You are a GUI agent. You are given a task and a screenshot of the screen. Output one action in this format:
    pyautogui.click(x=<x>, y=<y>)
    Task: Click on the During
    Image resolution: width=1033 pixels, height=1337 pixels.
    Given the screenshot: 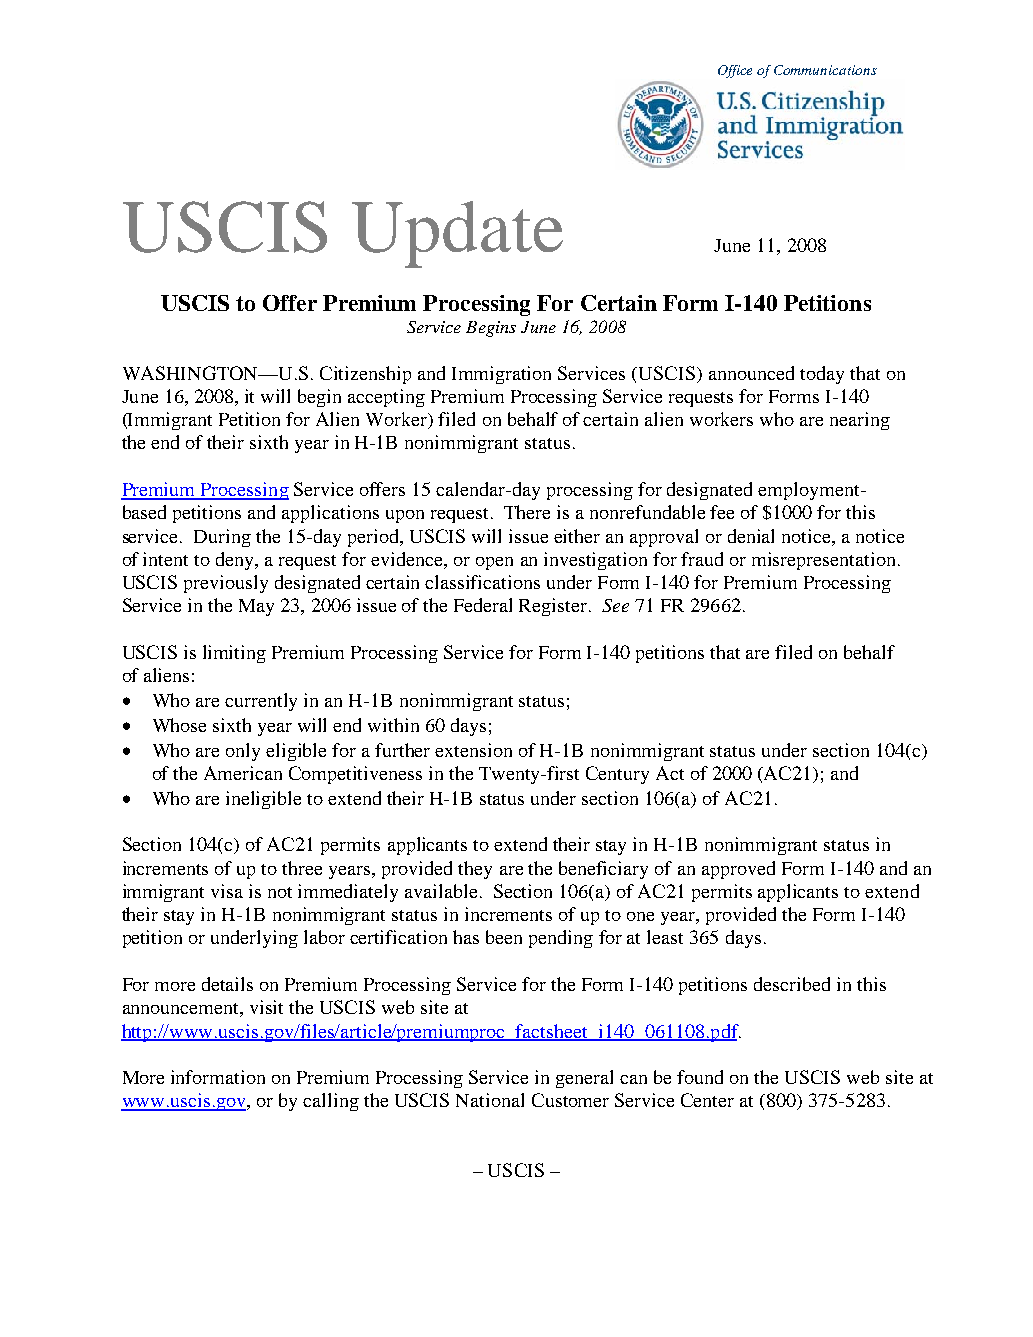 What is the action you would take?
    pyautogui.click(x=222, y=538)
